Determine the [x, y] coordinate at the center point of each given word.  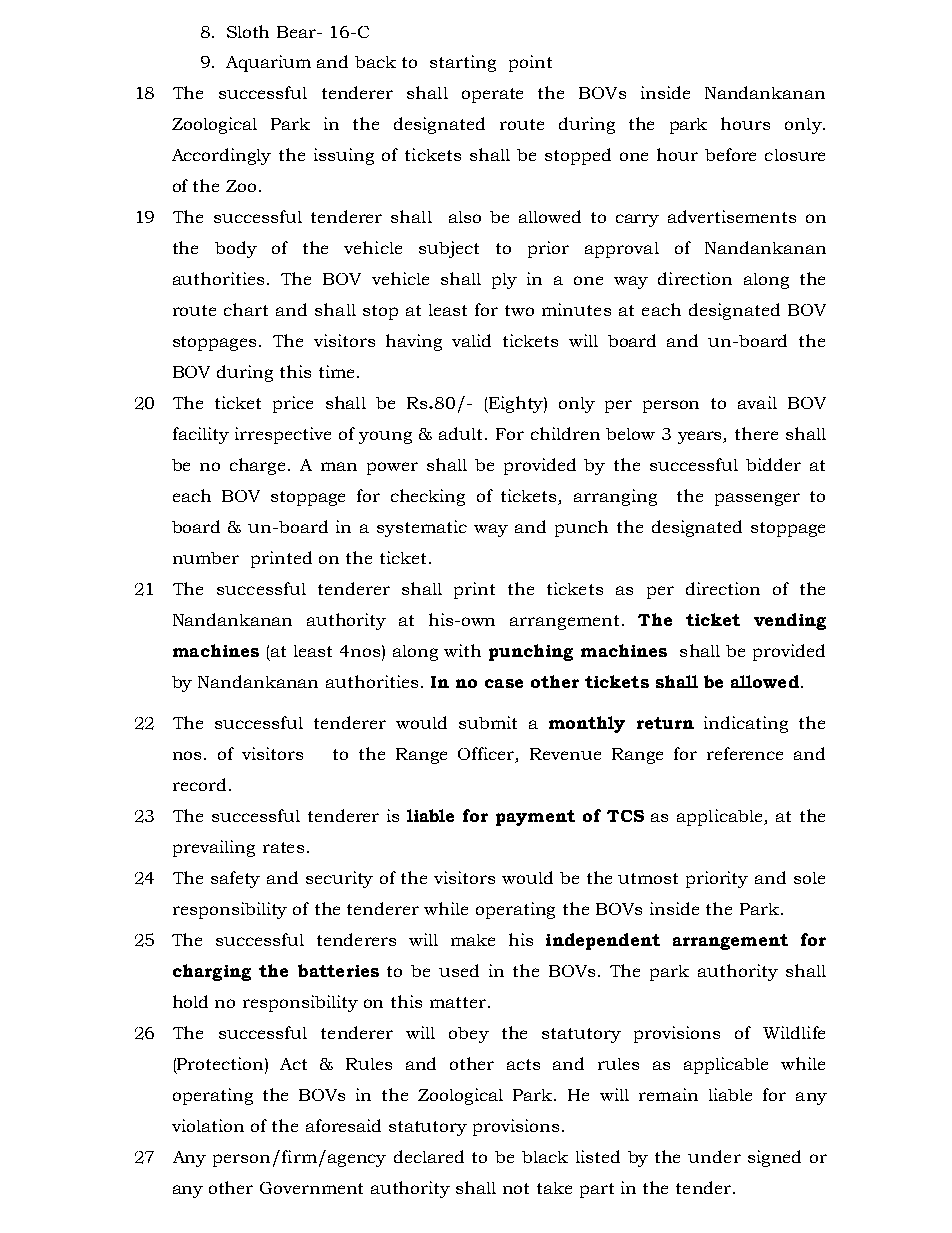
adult [462, 433]
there [756, 433]
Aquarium [268, 63]
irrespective [283, 435]
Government [311, 1188]
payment [535, 818]
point [530, 63]
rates [283, 847]
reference [745, 753]
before [730, 154]
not [516, 1188]
